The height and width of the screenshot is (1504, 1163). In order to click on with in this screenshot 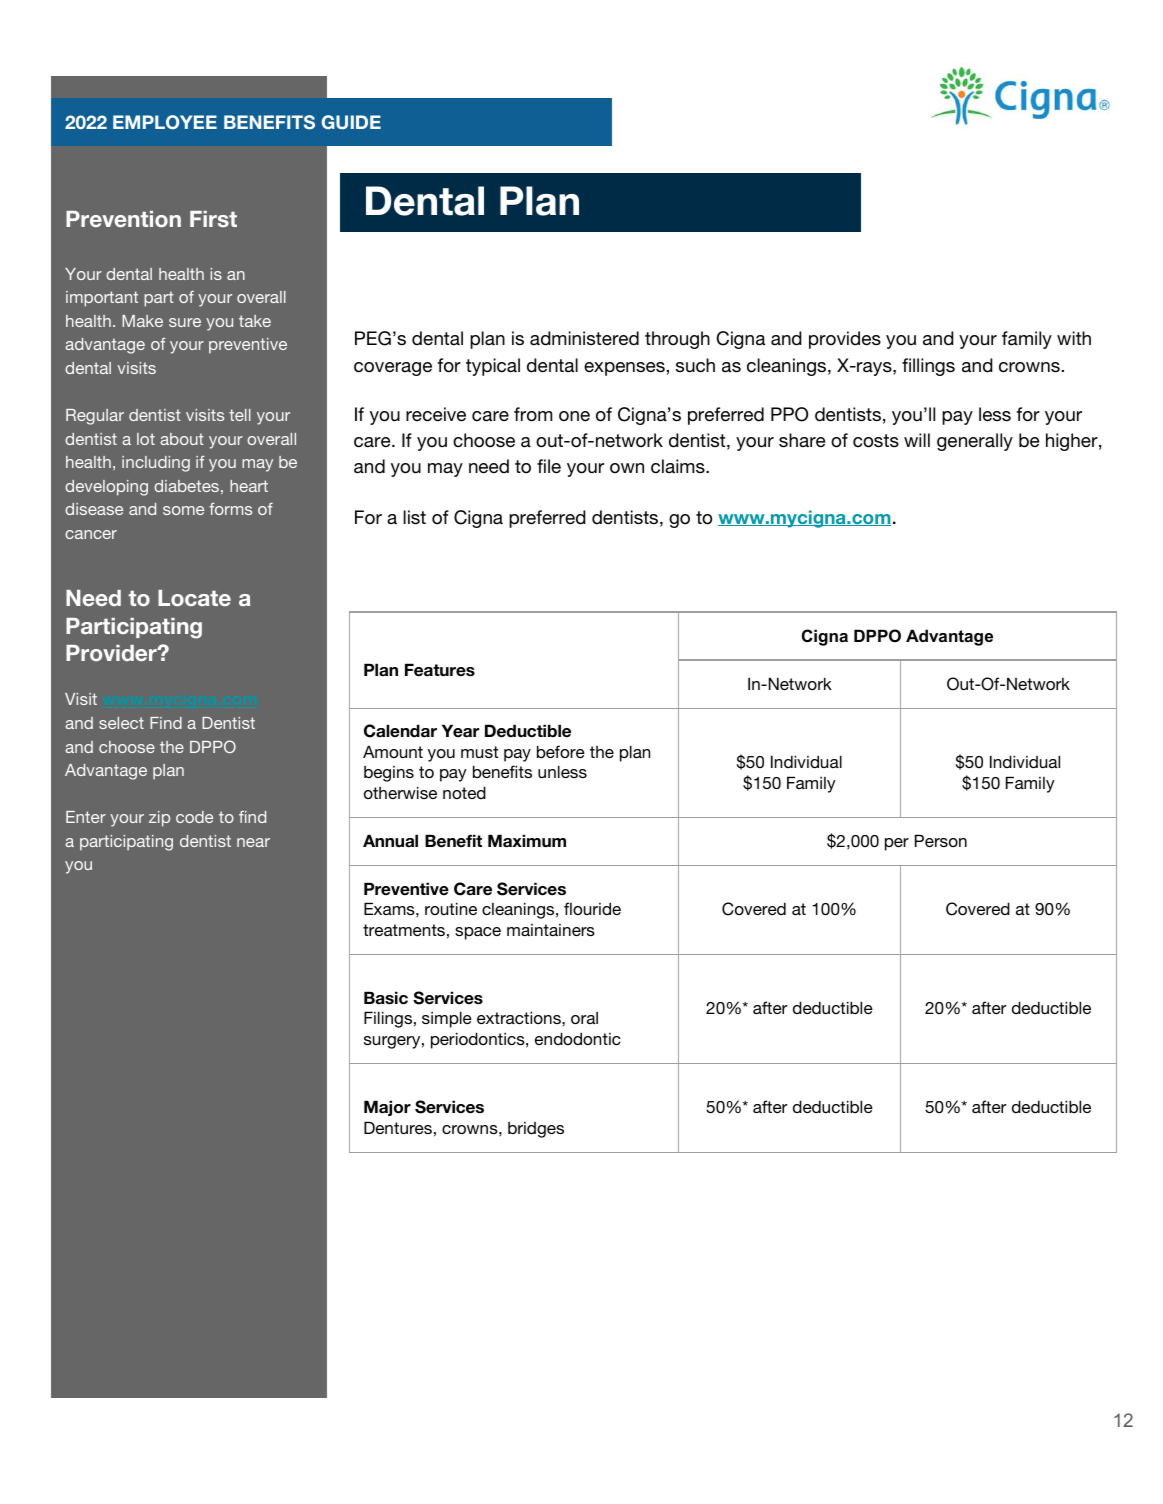, I will do `click(1074, 338)`.
